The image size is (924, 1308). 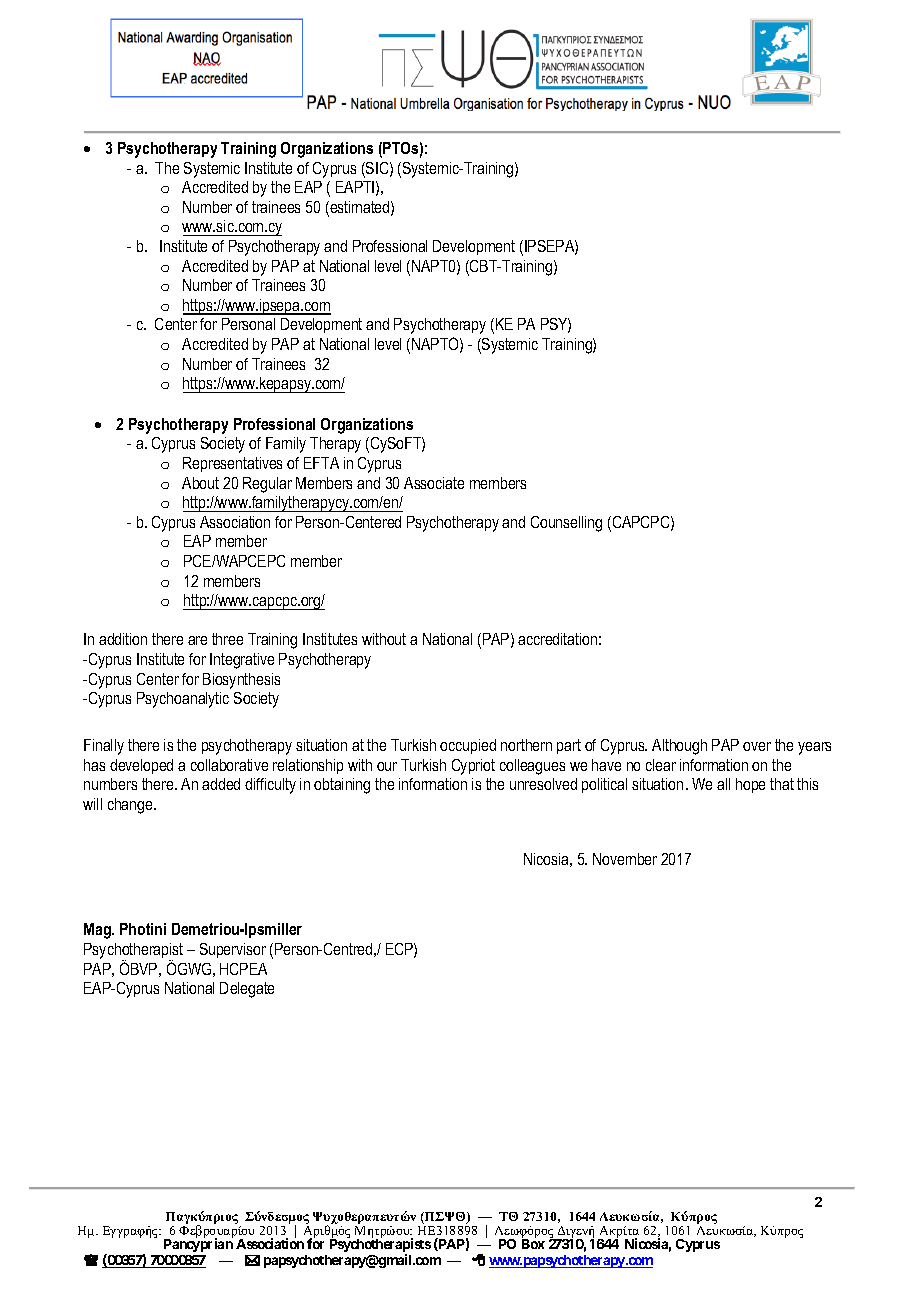 I want to click on Box, so click(x=533, y=1244).
